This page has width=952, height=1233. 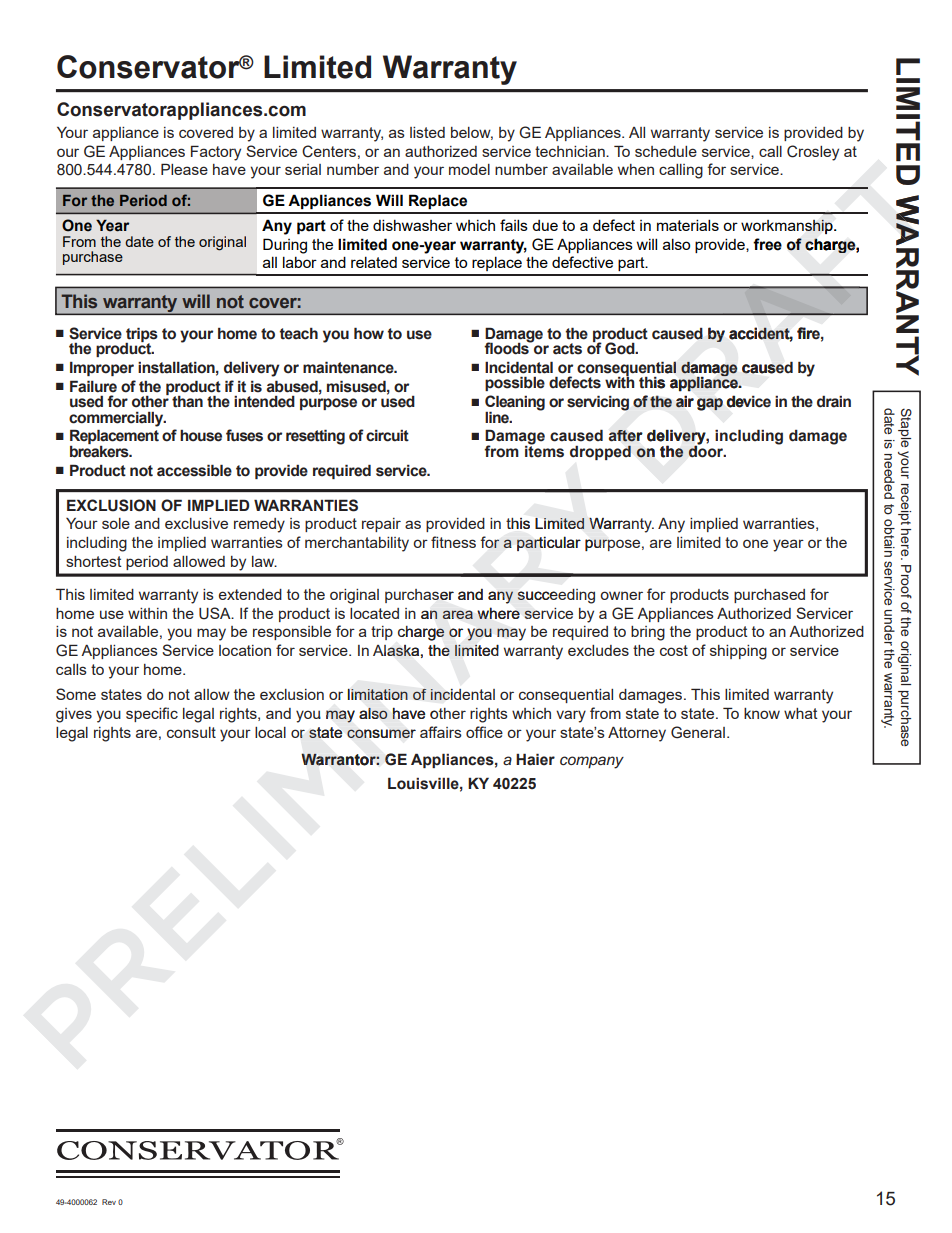 What do you see at coordinates (191, 732) in the page?
I see `consult` at bounding box center [191, 732].
